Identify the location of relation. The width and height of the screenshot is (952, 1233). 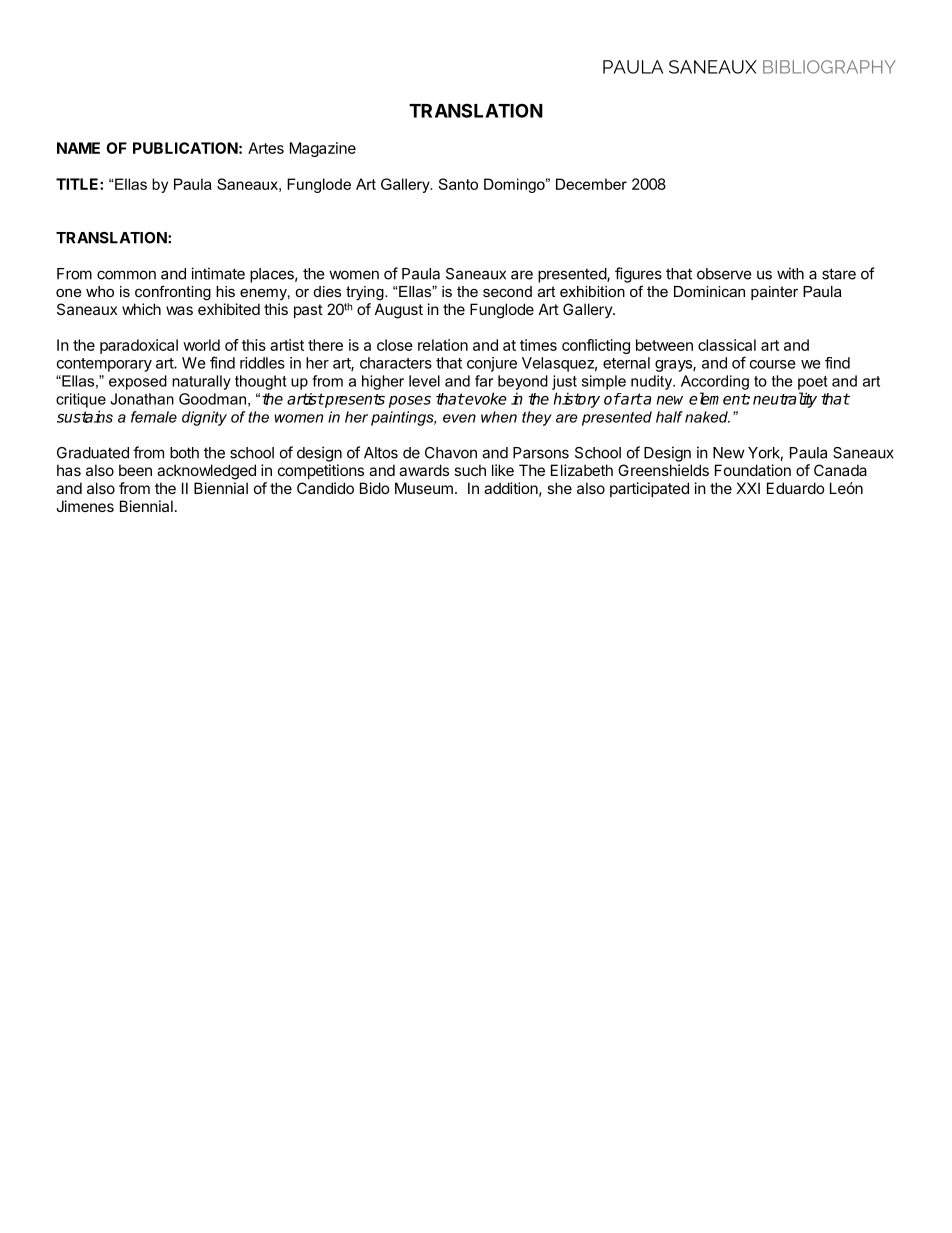
(443, 345).
